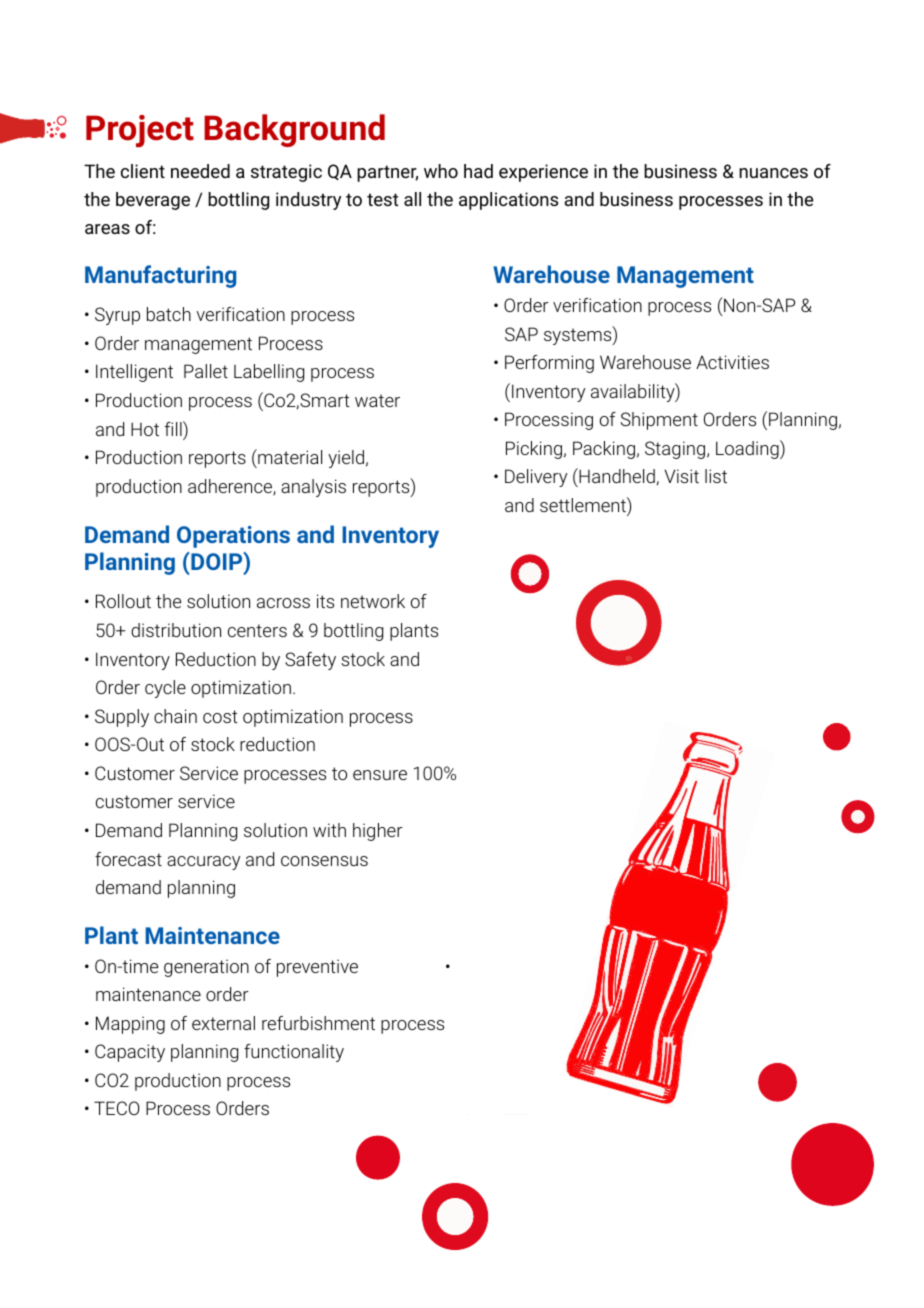  Describe the element at coordinates (380, 775) in the document. I see `ensure` at that location.
